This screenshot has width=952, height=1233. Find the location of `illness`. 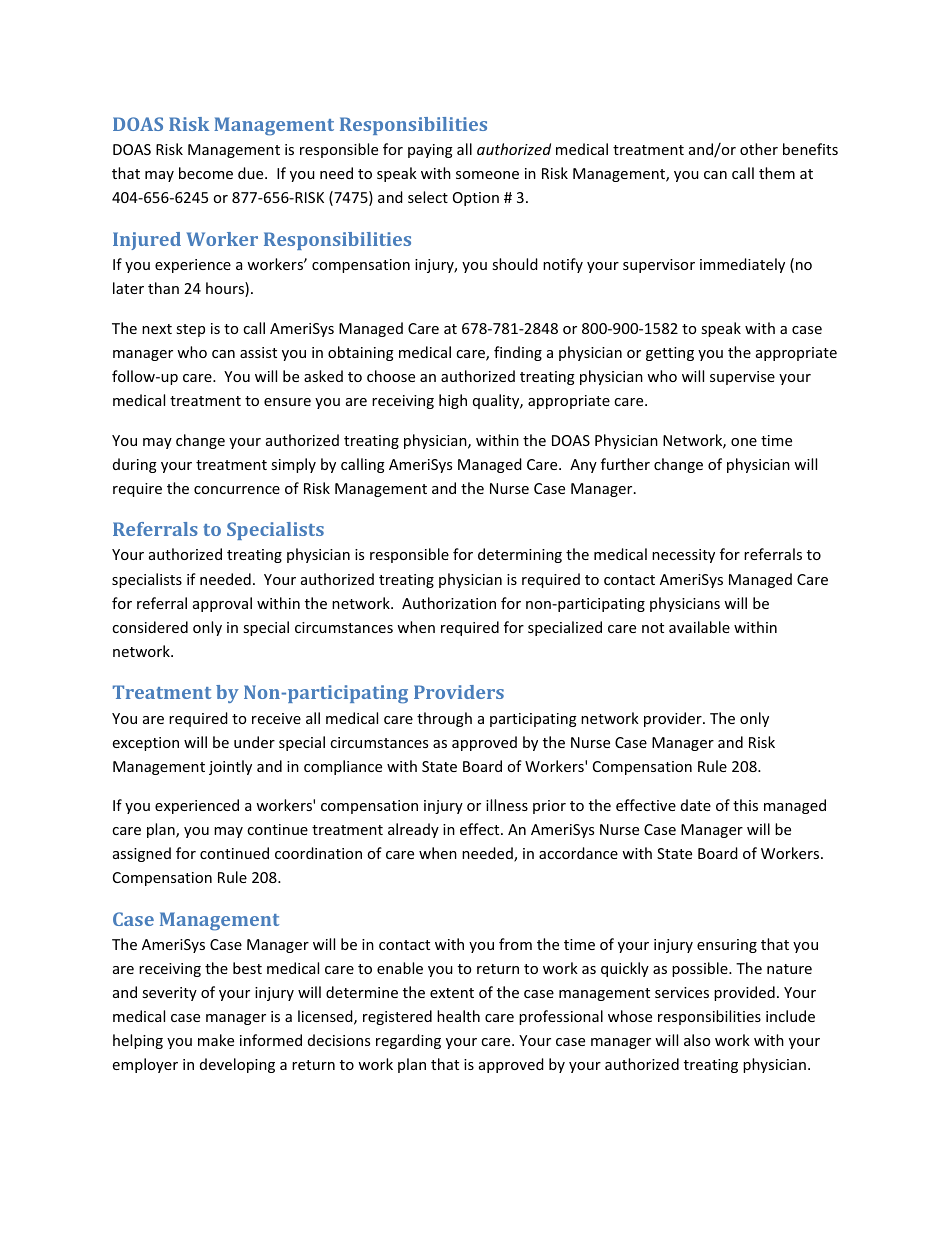

illness is located at coordinates (507, 805).
